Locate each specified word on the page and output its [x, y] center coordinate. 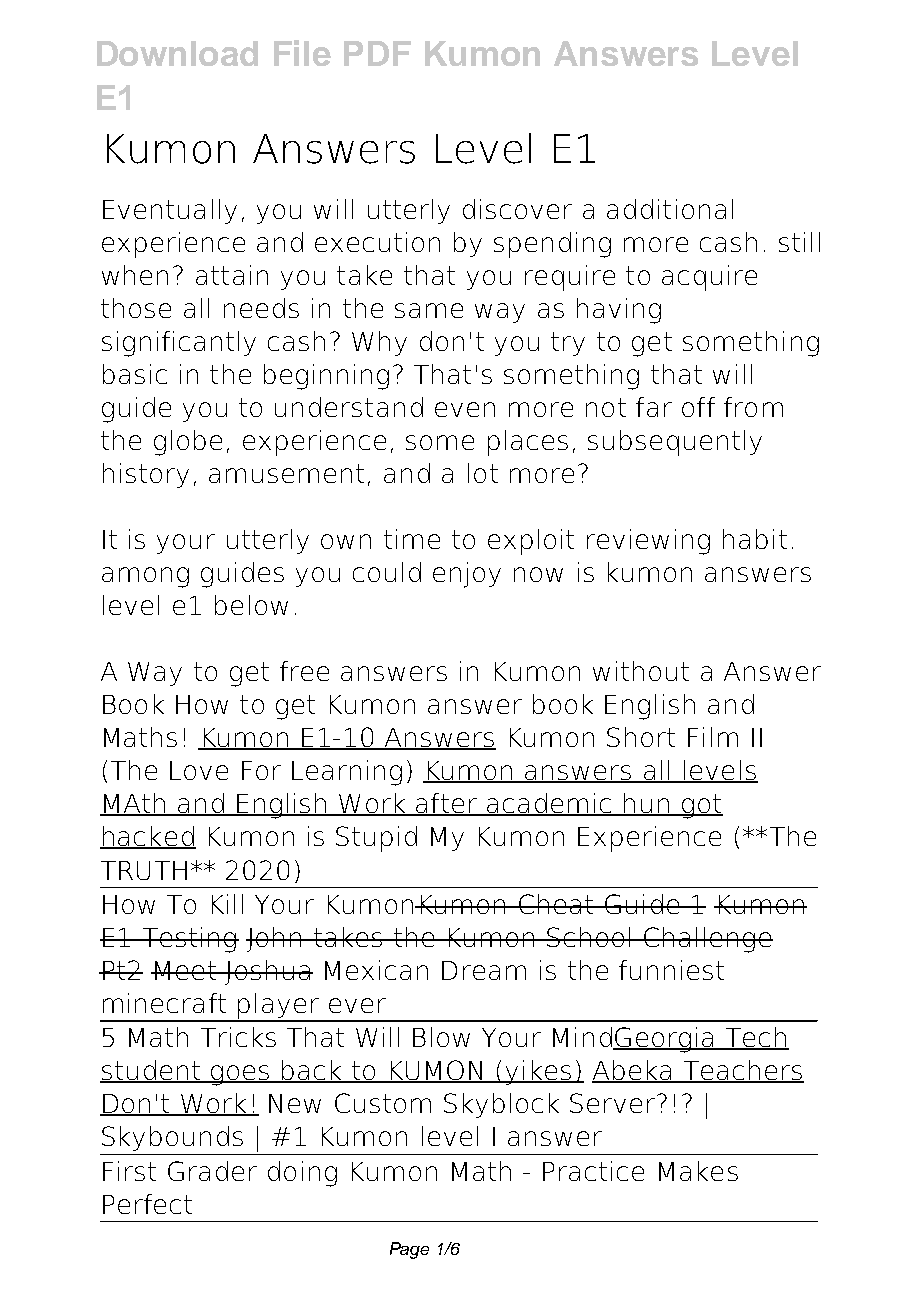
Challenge [707, 940]
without [641, 671]
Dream [484, 970]
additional [670, 209]
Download [177, 53]
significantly [179, 344]
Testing [189, 940]
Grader [212, 1171]
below [251, 605]
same [429, 310]
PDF [377, 53]
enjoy [467, 575]
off [698, 407]
